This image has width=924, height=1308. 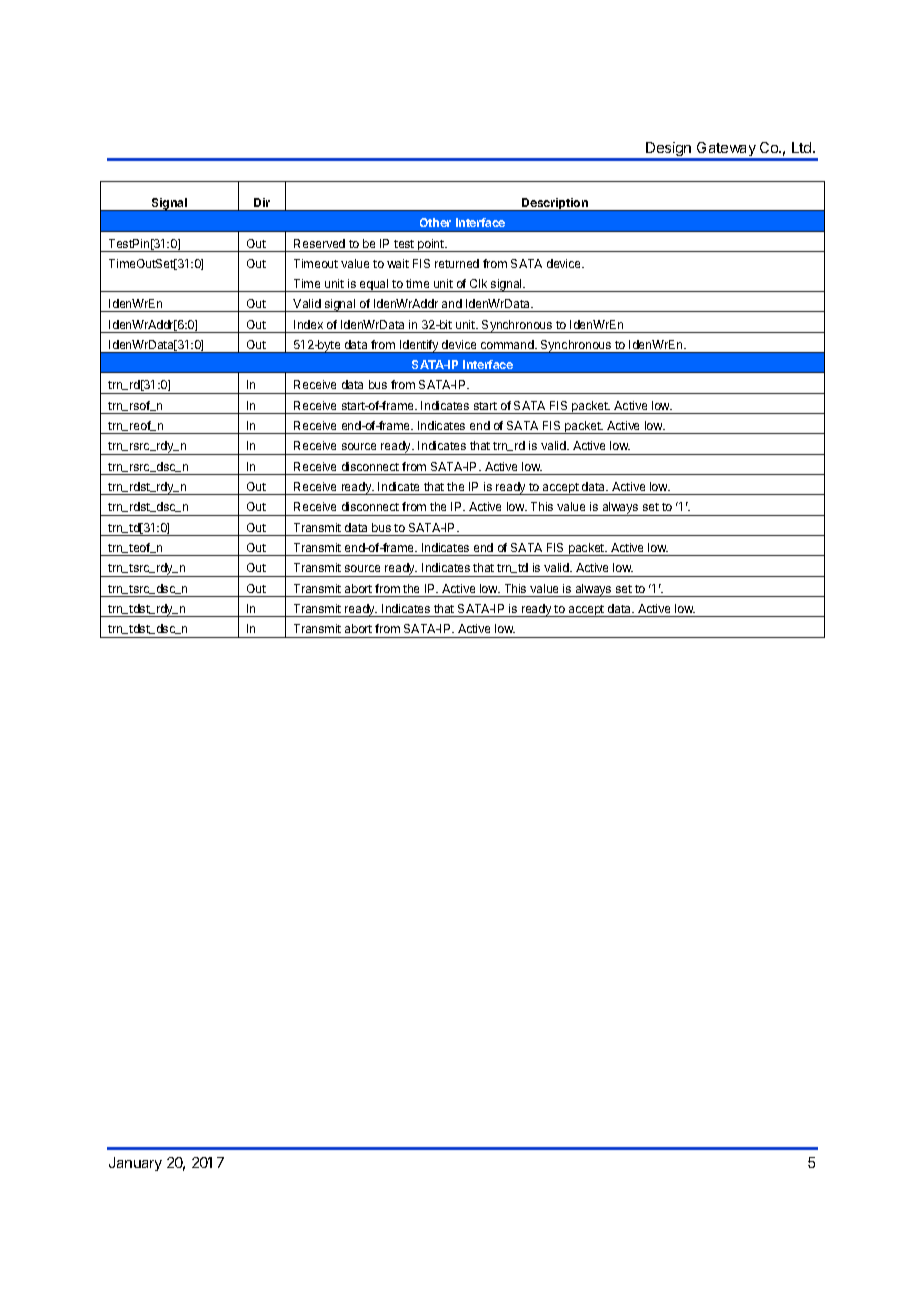 What do you see at coordinates (319, 243) in the image?
I see `Reserved` at bounding box center [319, 243].
